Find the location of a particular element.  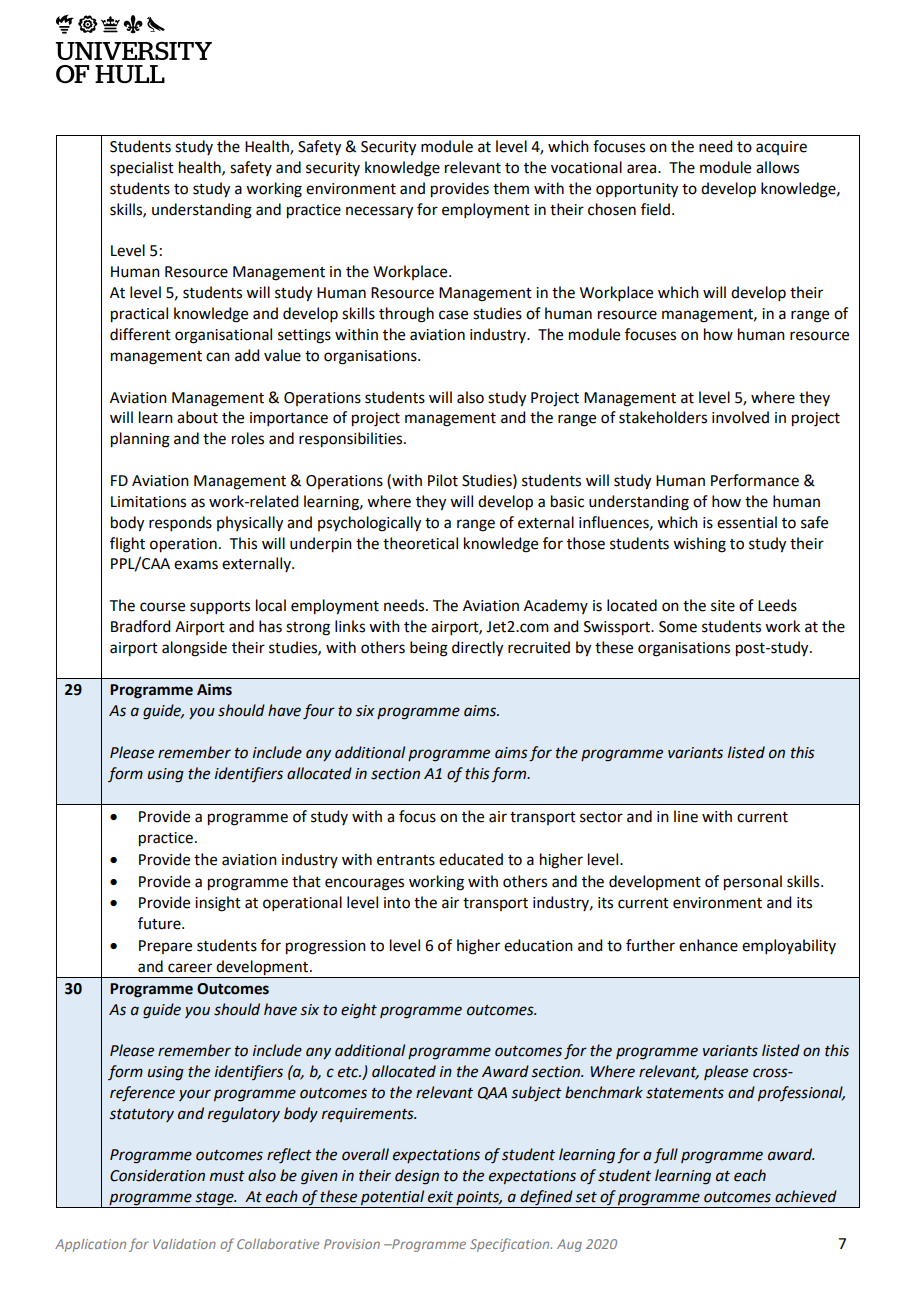

responds is located at coordinates (180, 523).
